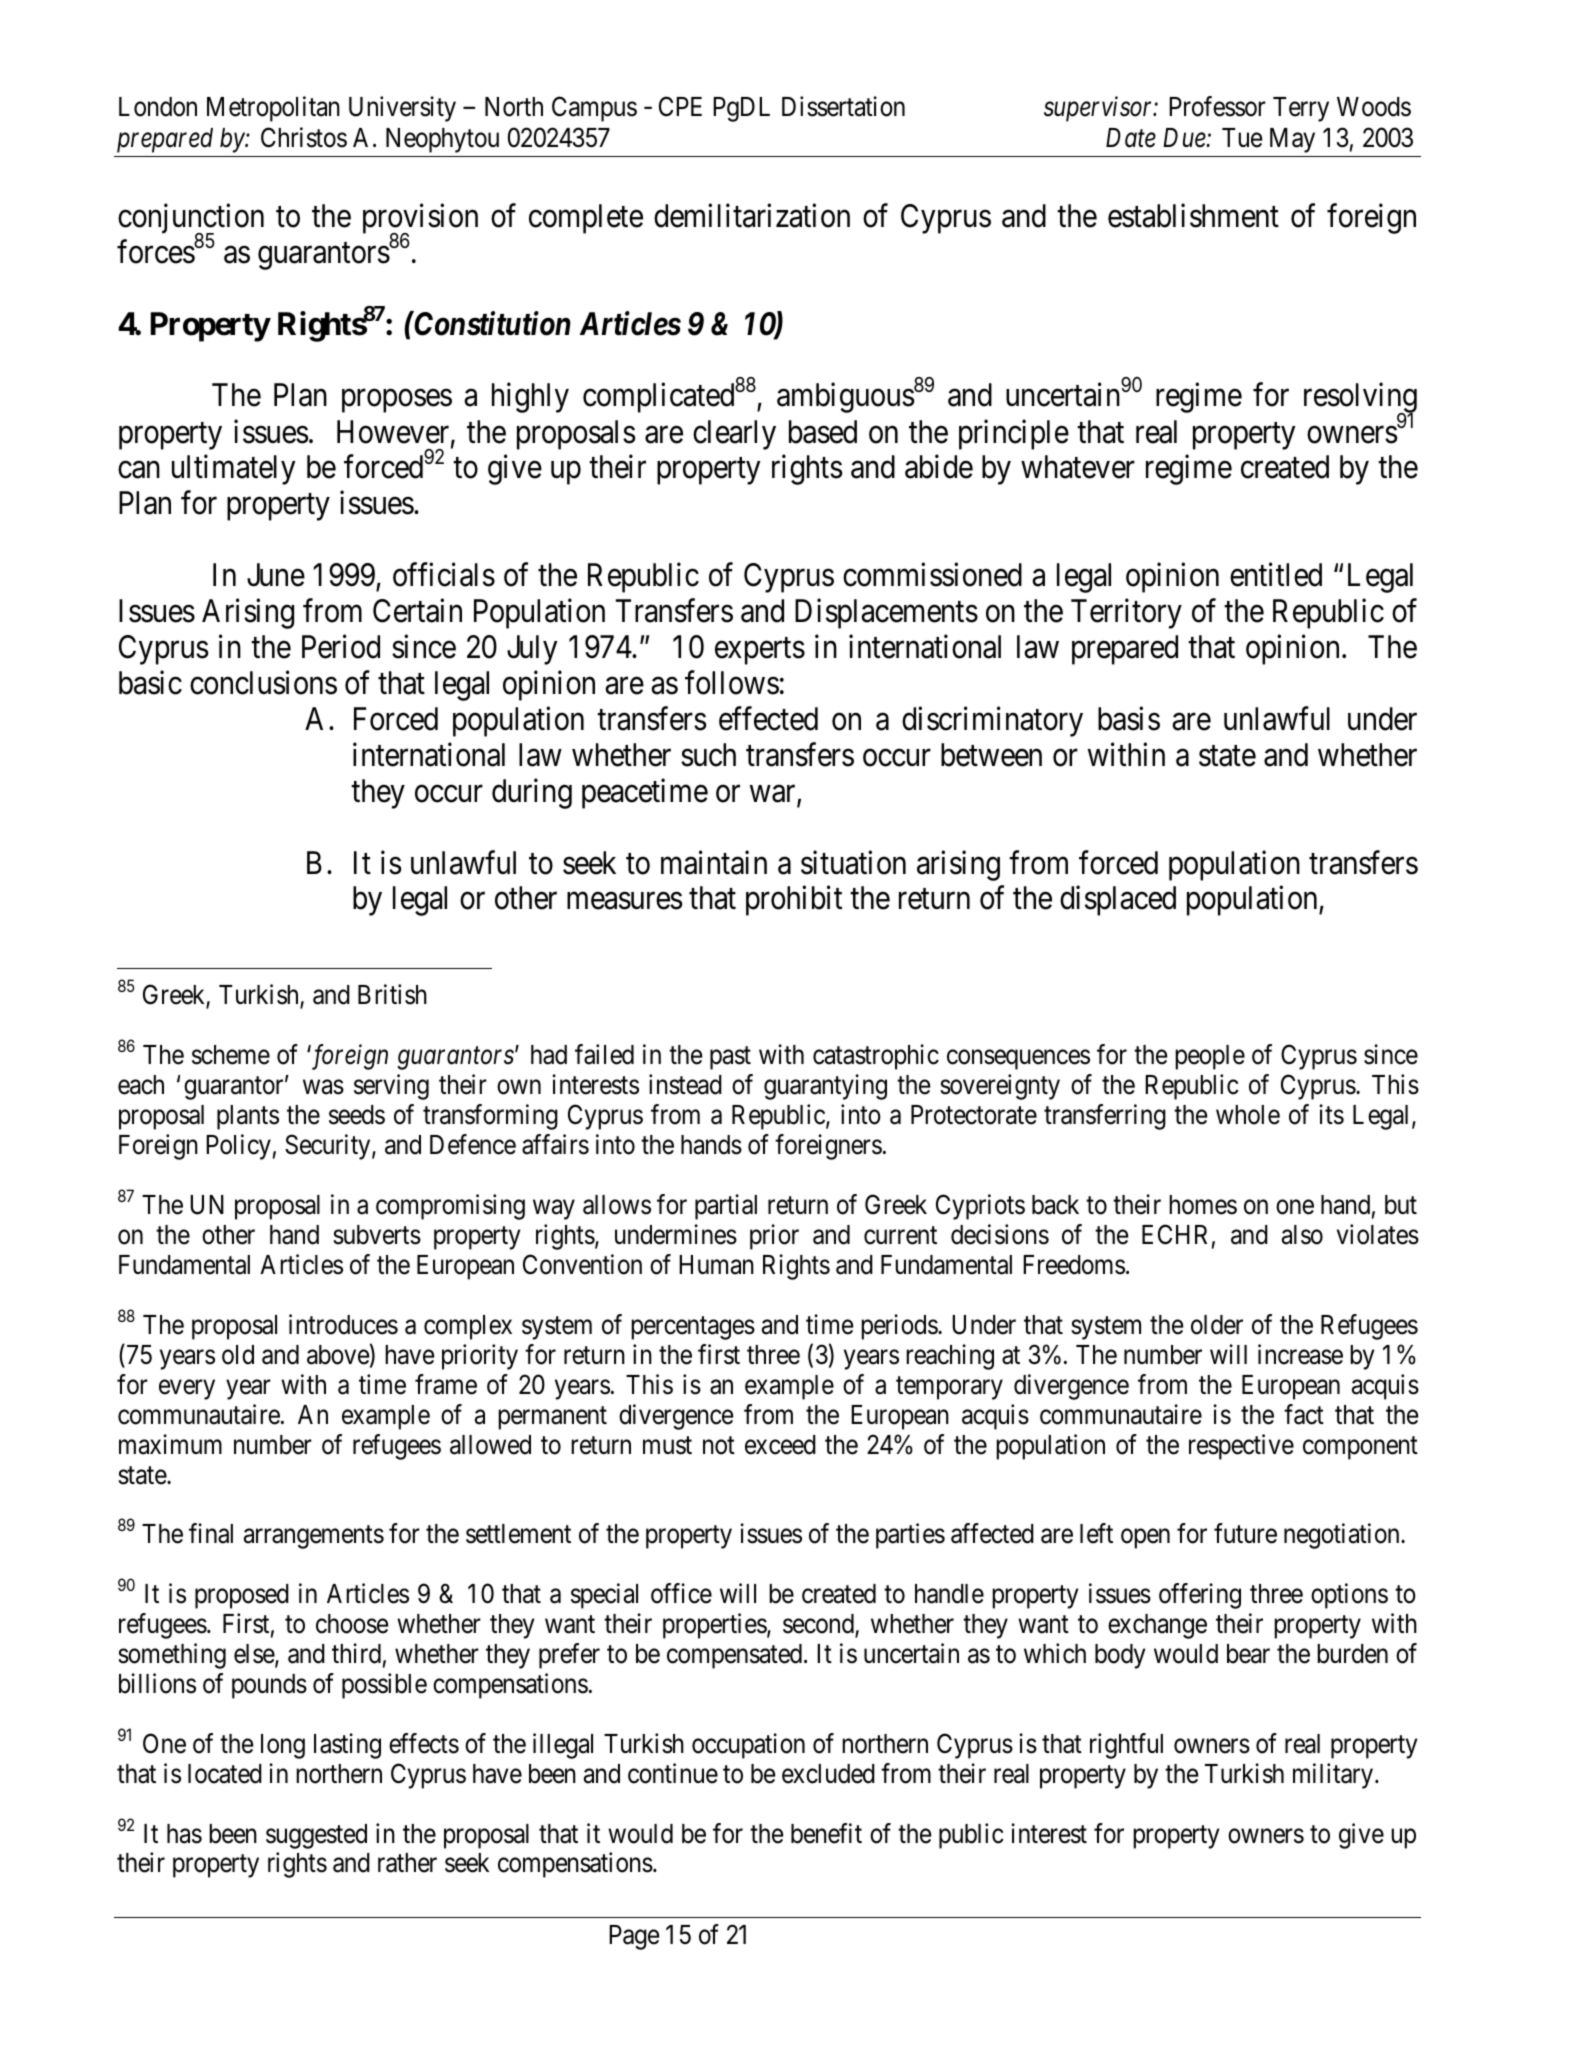 This document has width=1593, height=2062. Describe the element at coordinates (826, 1833) in the document. I see `benefit` at that location.
